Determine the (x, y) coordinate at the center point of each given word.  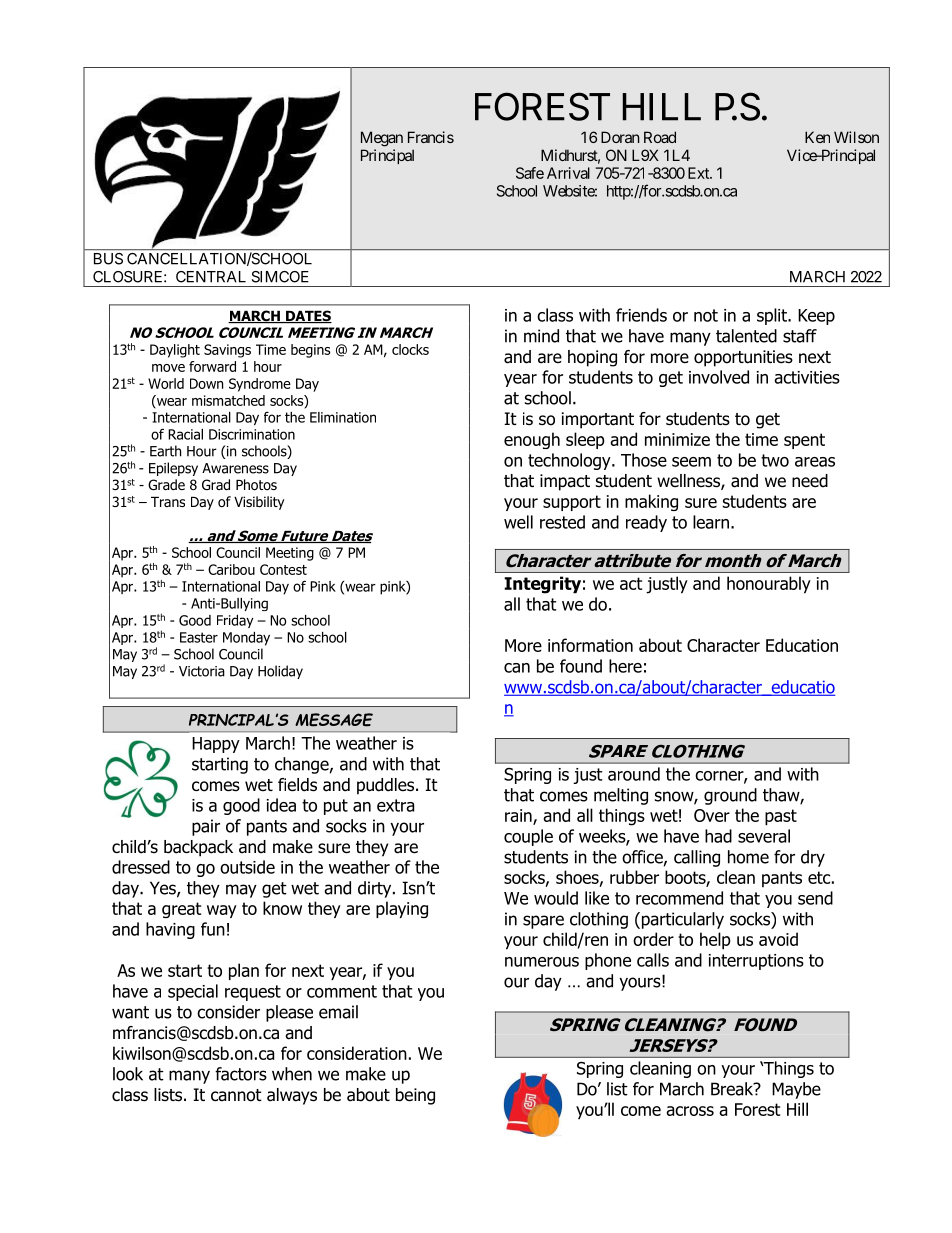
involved (719, 377)
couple (528, 837)
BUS (108, 259)
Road (660, 137)
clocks (410, 349)
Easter (199, 637)
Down (206, 383)
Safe (530, 173)
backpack (198, 848)
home (748, 857)
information (590, 645)
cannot (236, 1095)
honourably (769, 585)
